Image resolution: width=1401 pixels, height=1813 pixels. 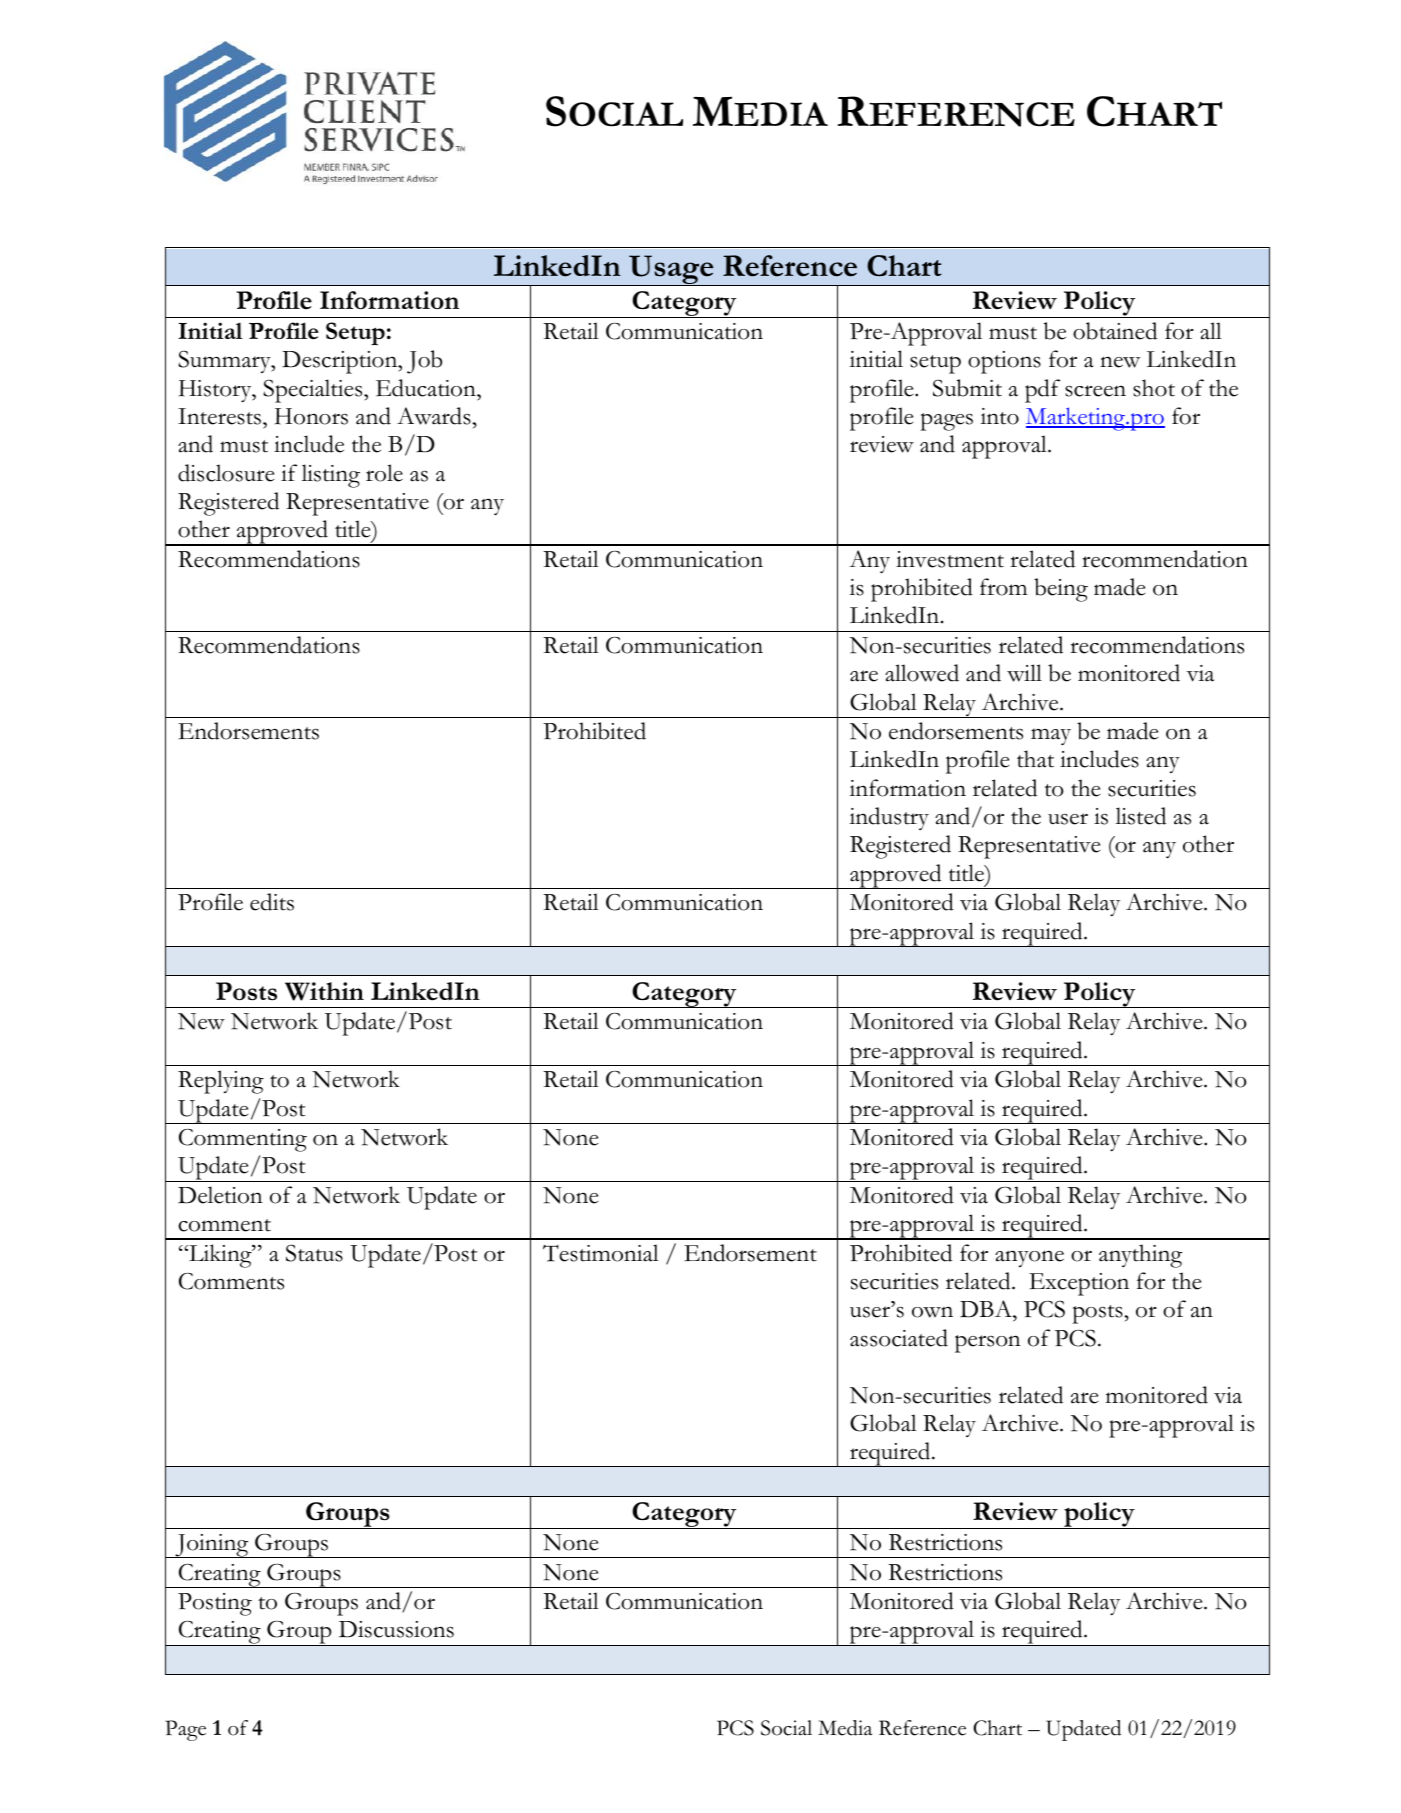 What do you see at coordinates (220, 1195) in the document?
I see `Deletion` at bounding box center [220, 1195].
